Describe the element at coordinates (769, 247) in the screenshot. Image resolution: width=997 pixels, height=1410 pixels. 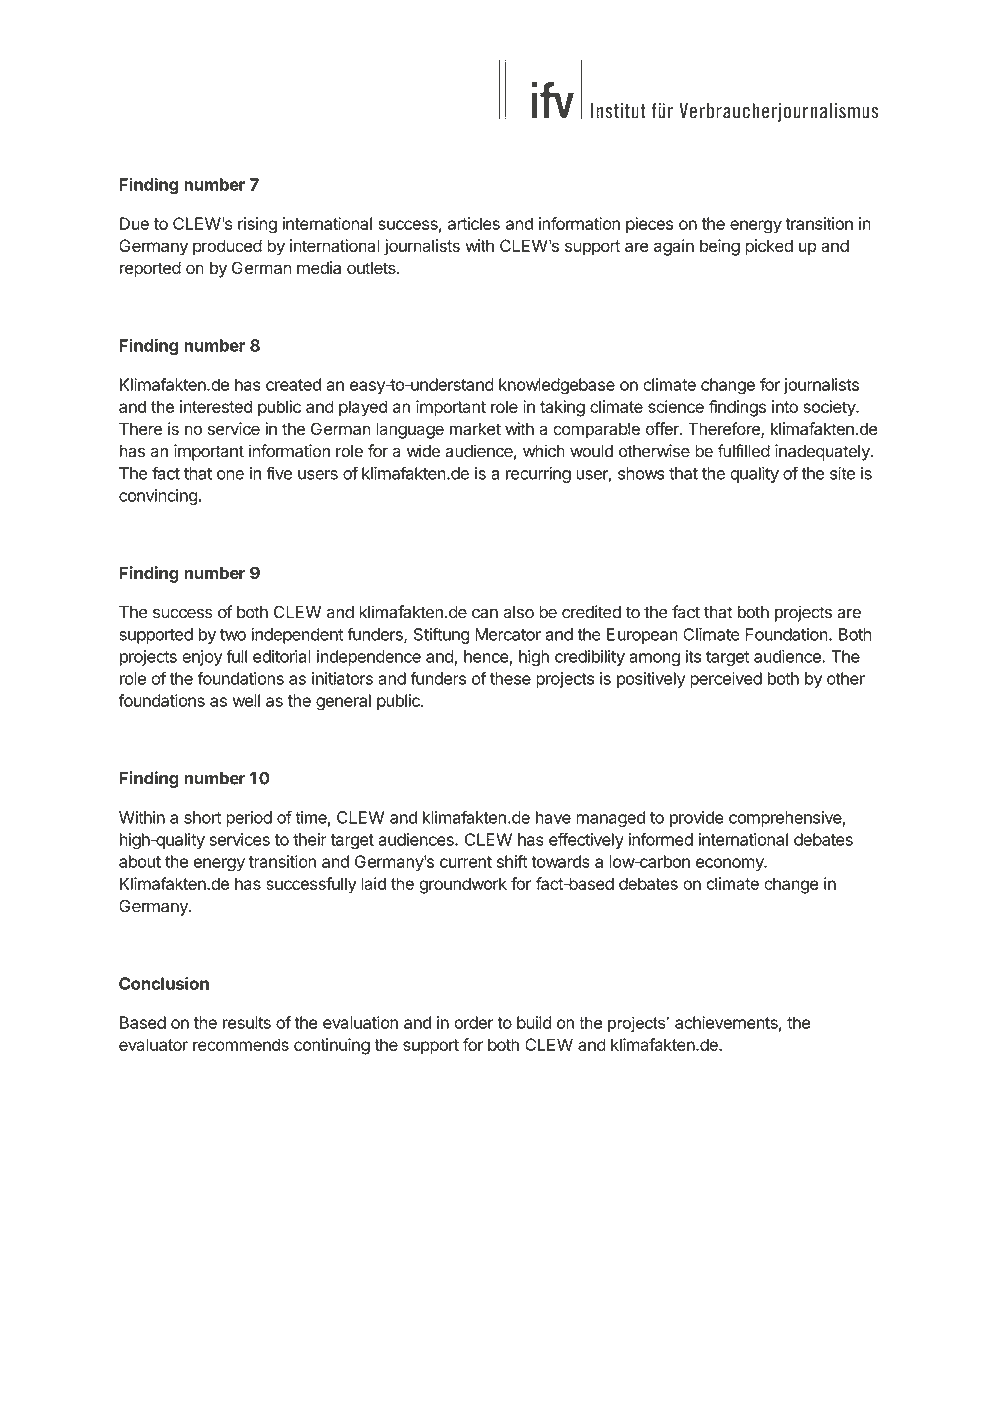
I see `picked` at that location.
